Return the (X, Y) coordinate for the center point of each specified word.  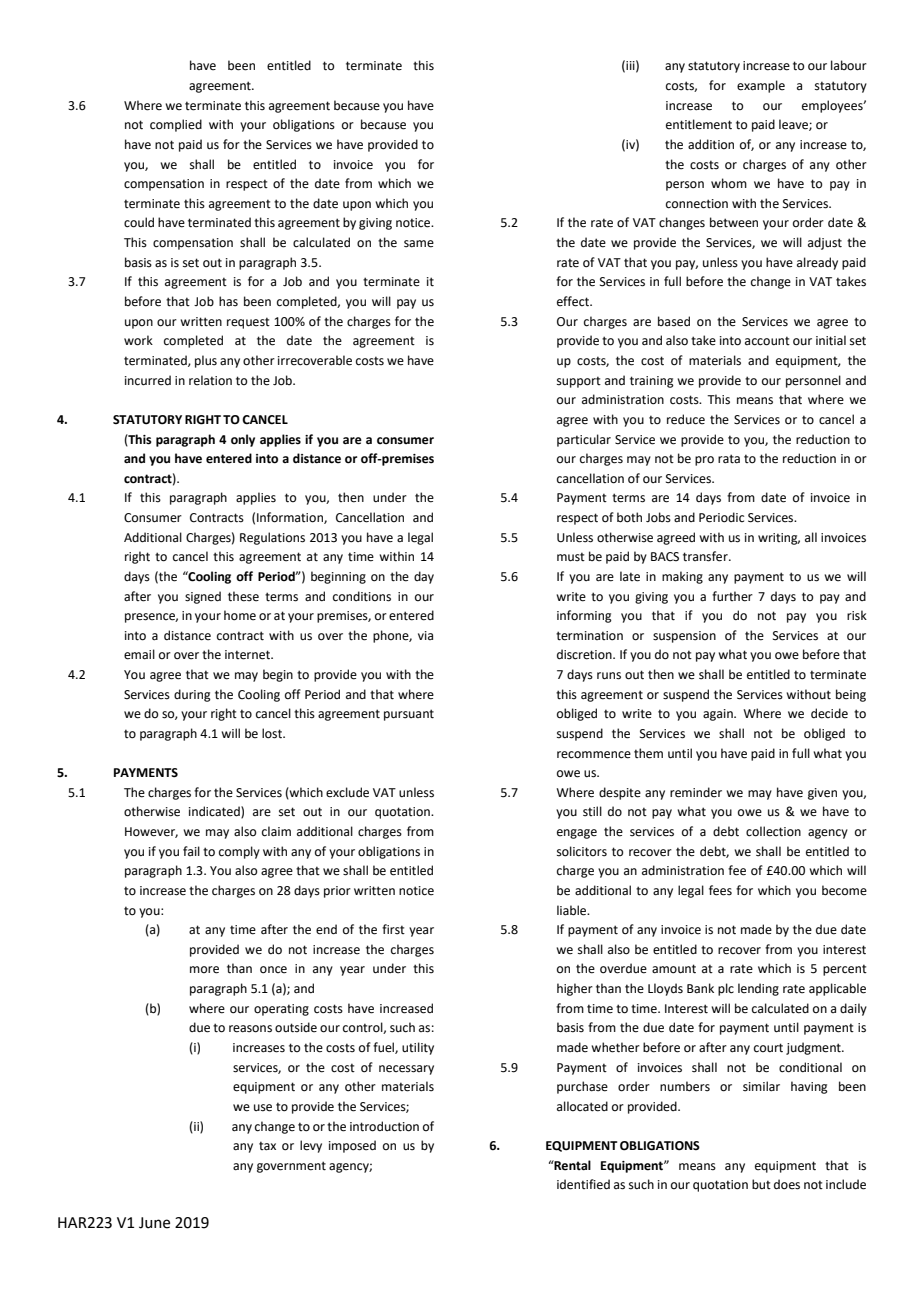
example (761, 86)
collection (773, 831)
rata (729, 459)
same (419, 244)
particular (584, 440)
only (243, 440)
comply (239, 852)
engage (577, 834)
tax (267, 1146)
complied (176, 125)
